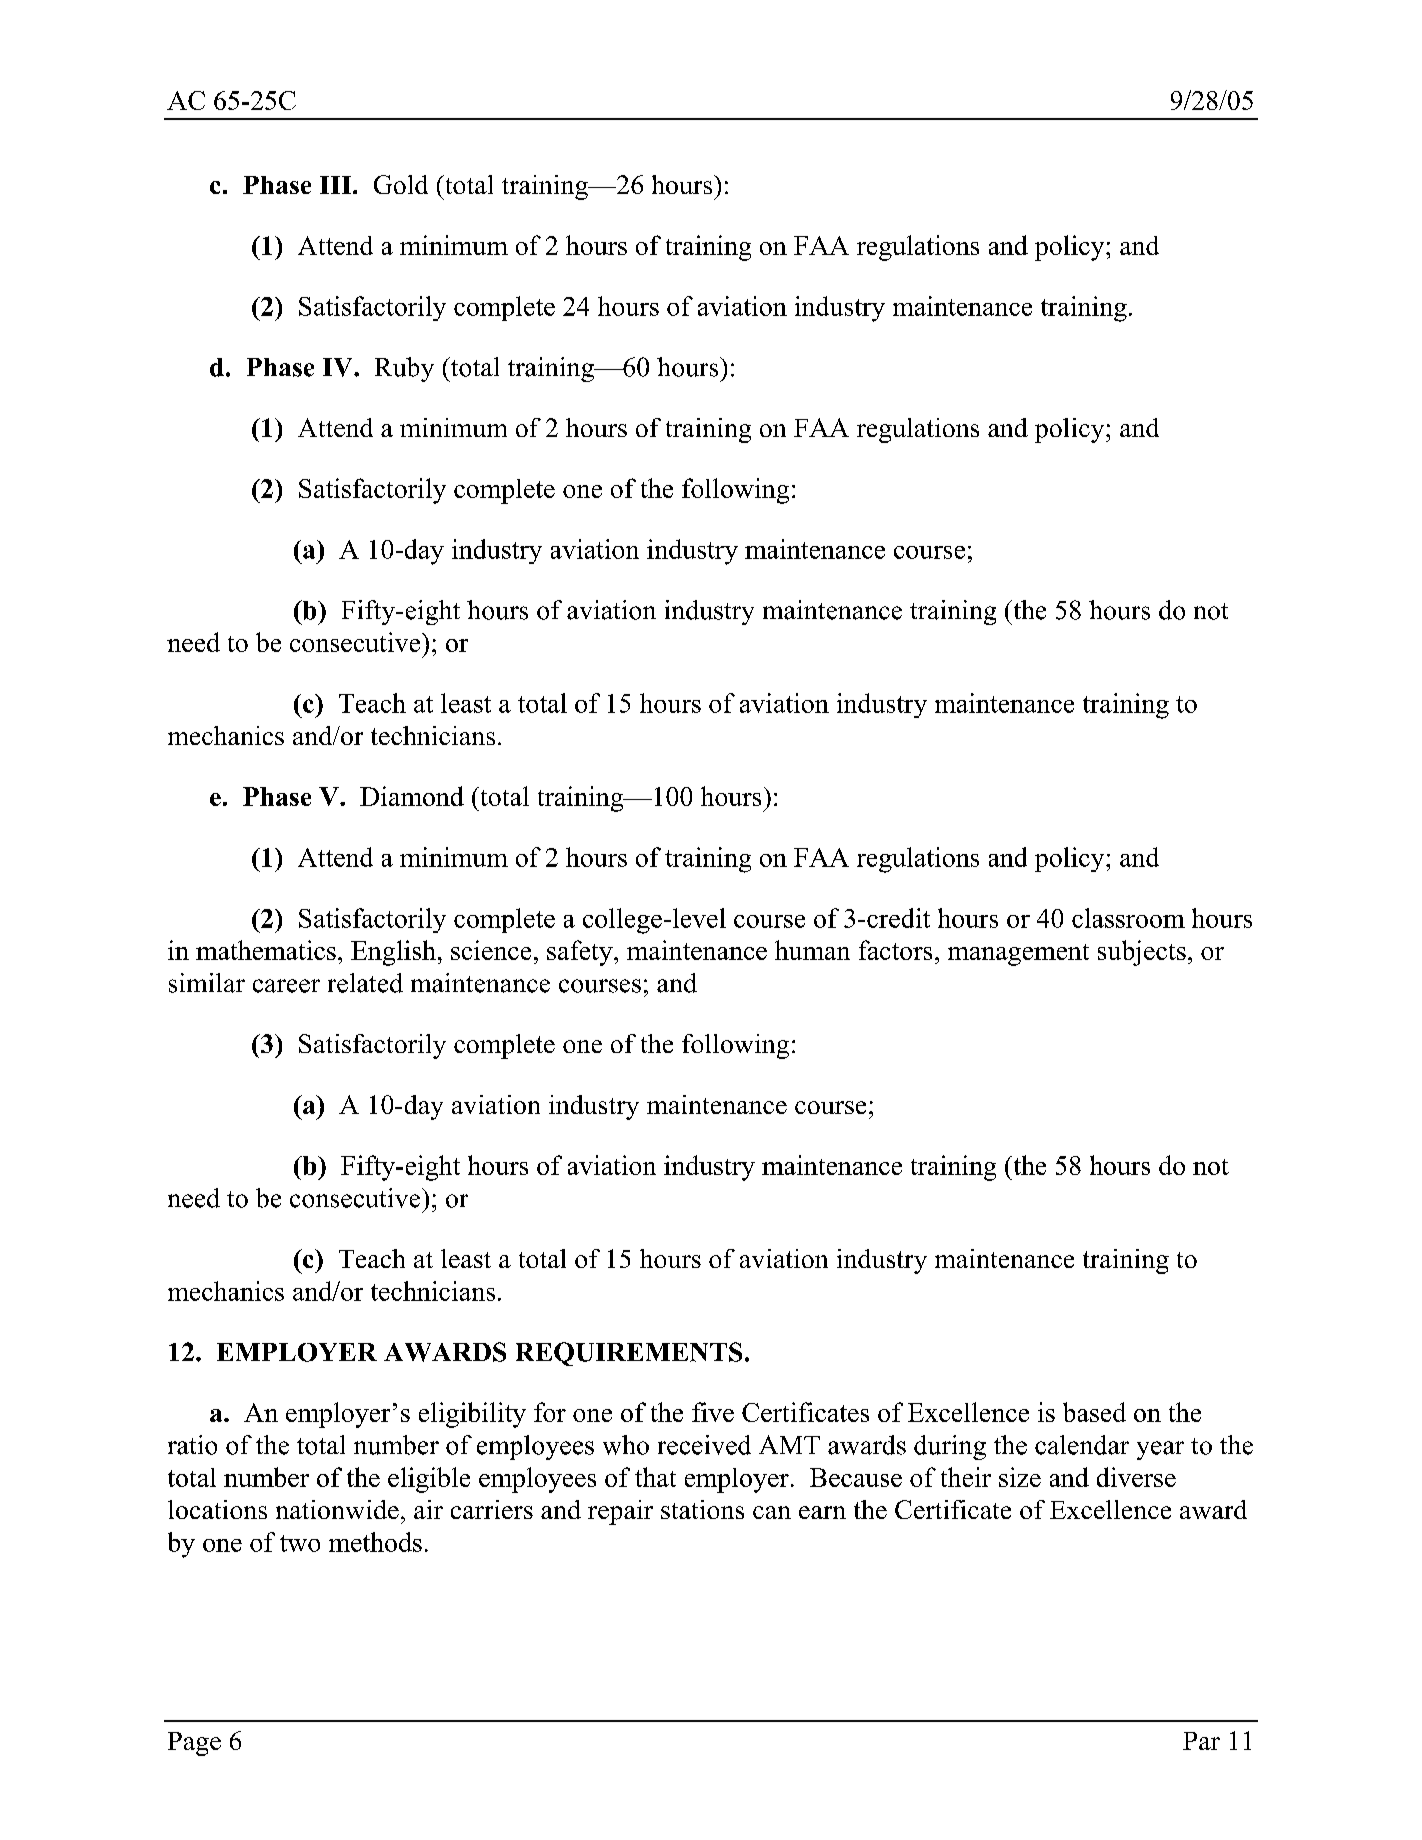 This screenshot has width=1422, height=1840. Describe the element at coordinates (629, 1354) in the screenshot. I see `REQUIREMENTS` at that location.
